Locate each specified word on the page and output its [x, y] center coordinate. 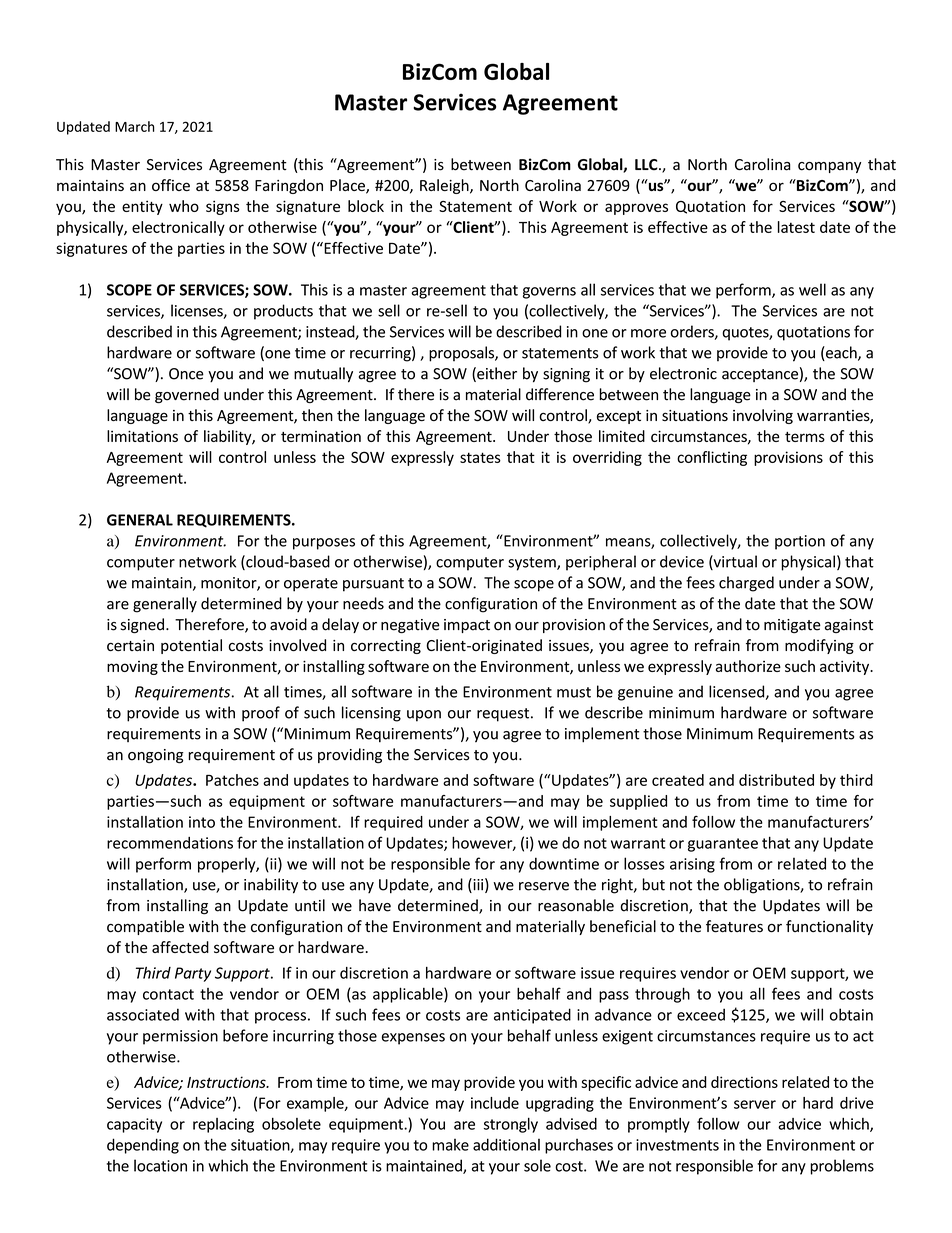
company [829, 167]
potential [191, 646]
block [366, 206]
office [171, 185]
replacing [223, 1125]
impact [467, 626]
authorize [748, 666]
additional [506, 1144]
